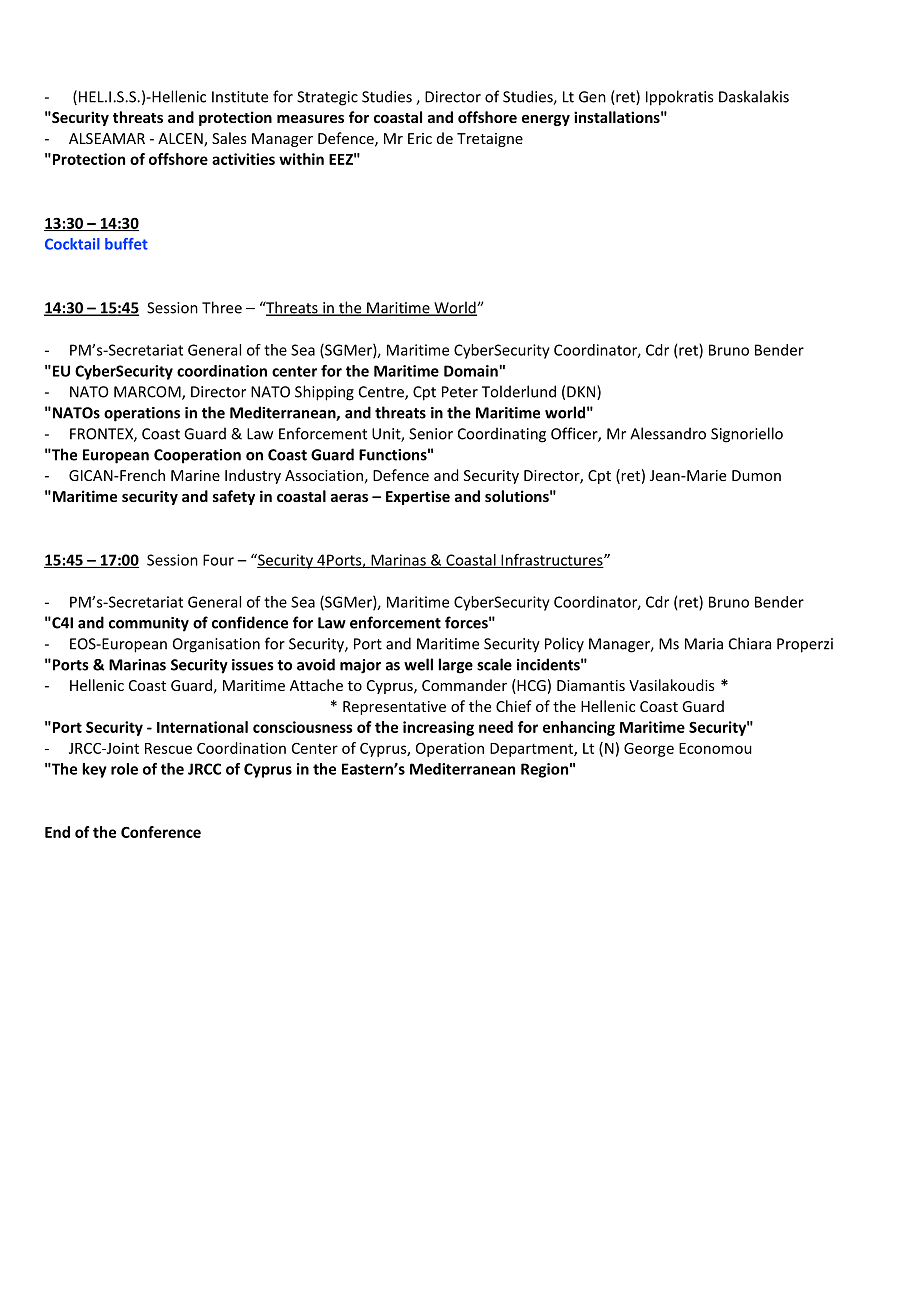 The image size is (924, 1308). What do you see at coordinates (420, 138) in the screenshot?
I see `Eric` at bounding box center [420, 138].
